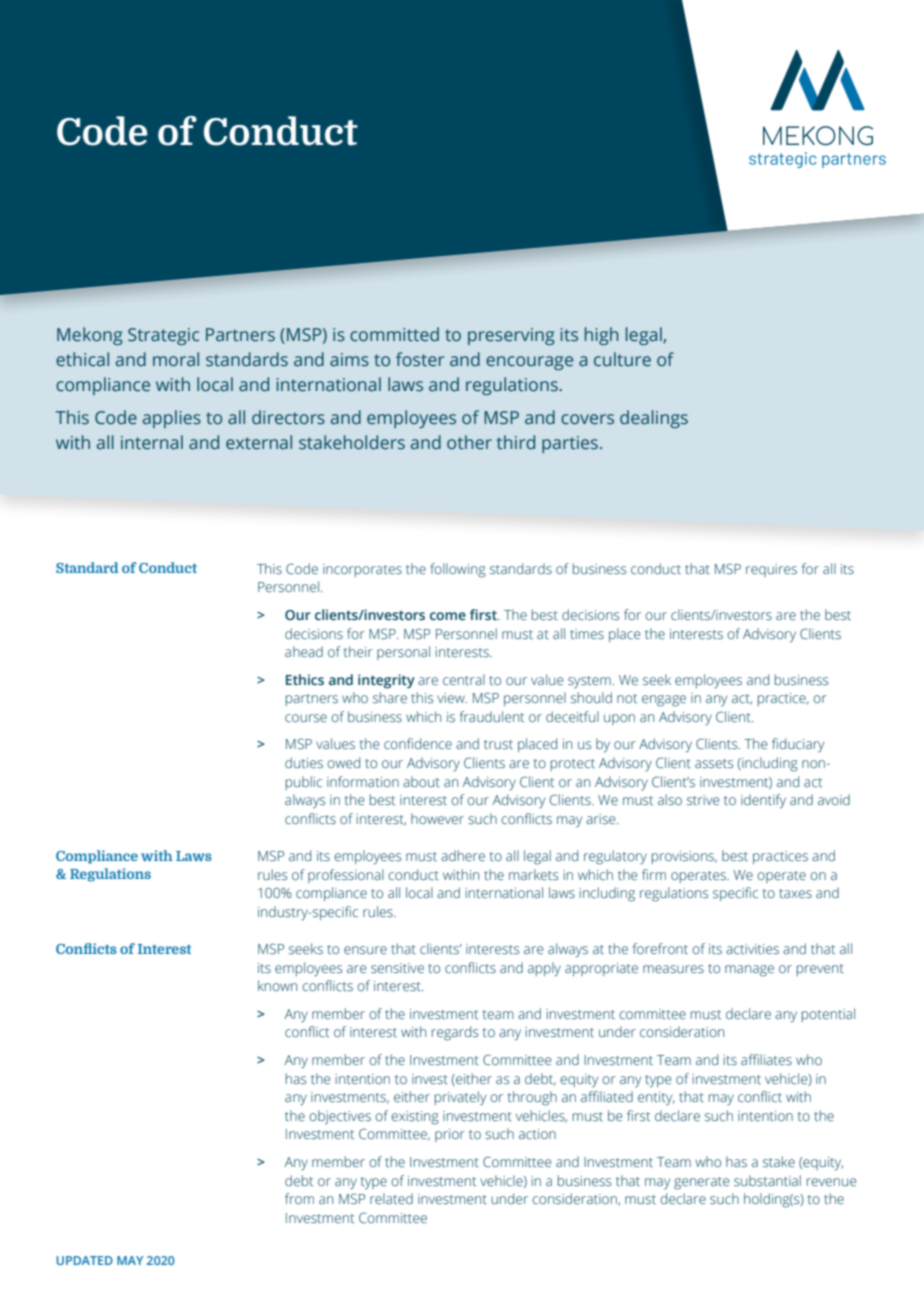  Describe the element at coordinates (664, 701) in the screenshot. I see `engage` at that location.
